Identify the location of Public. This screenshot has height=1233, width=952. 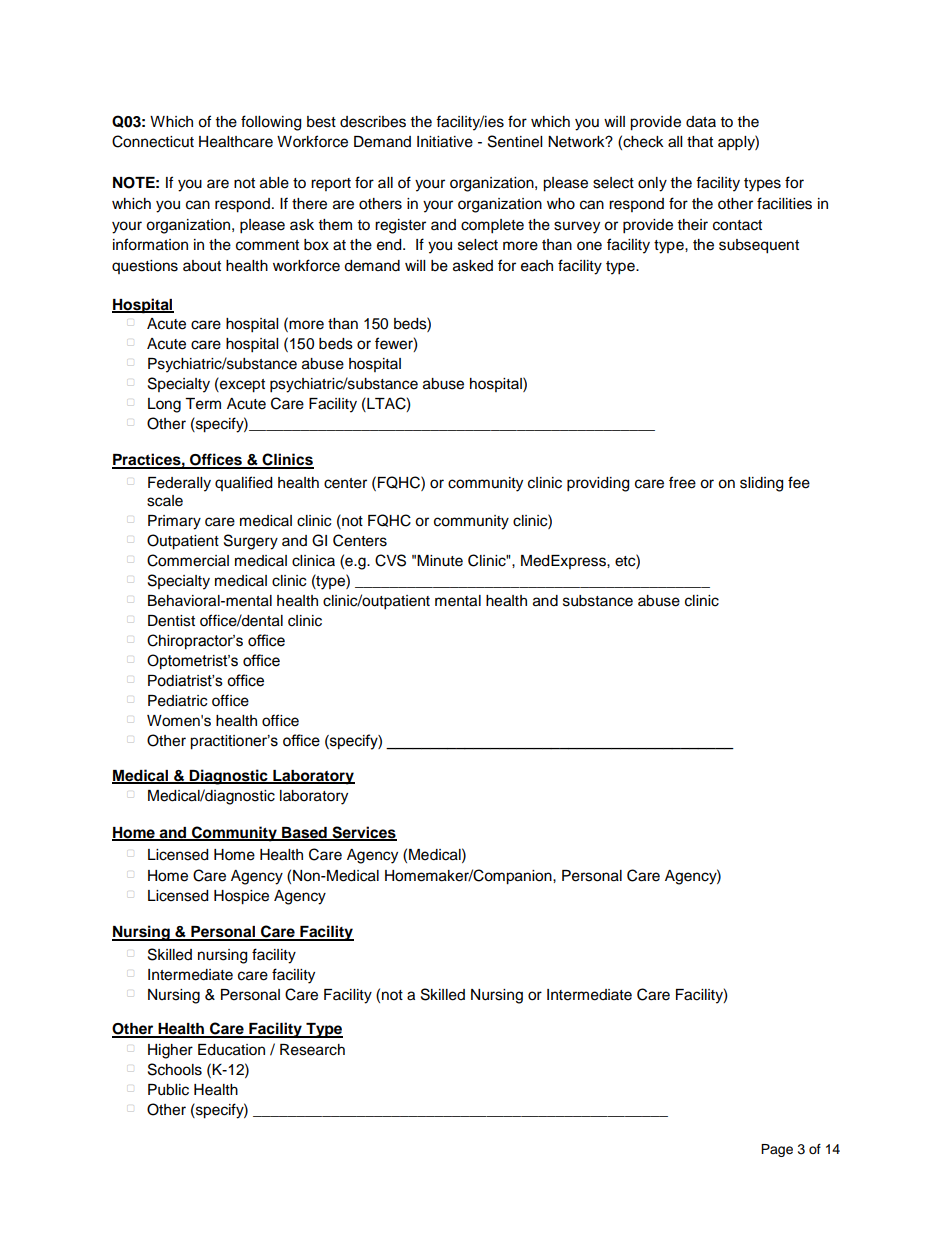
(168, 1090).
